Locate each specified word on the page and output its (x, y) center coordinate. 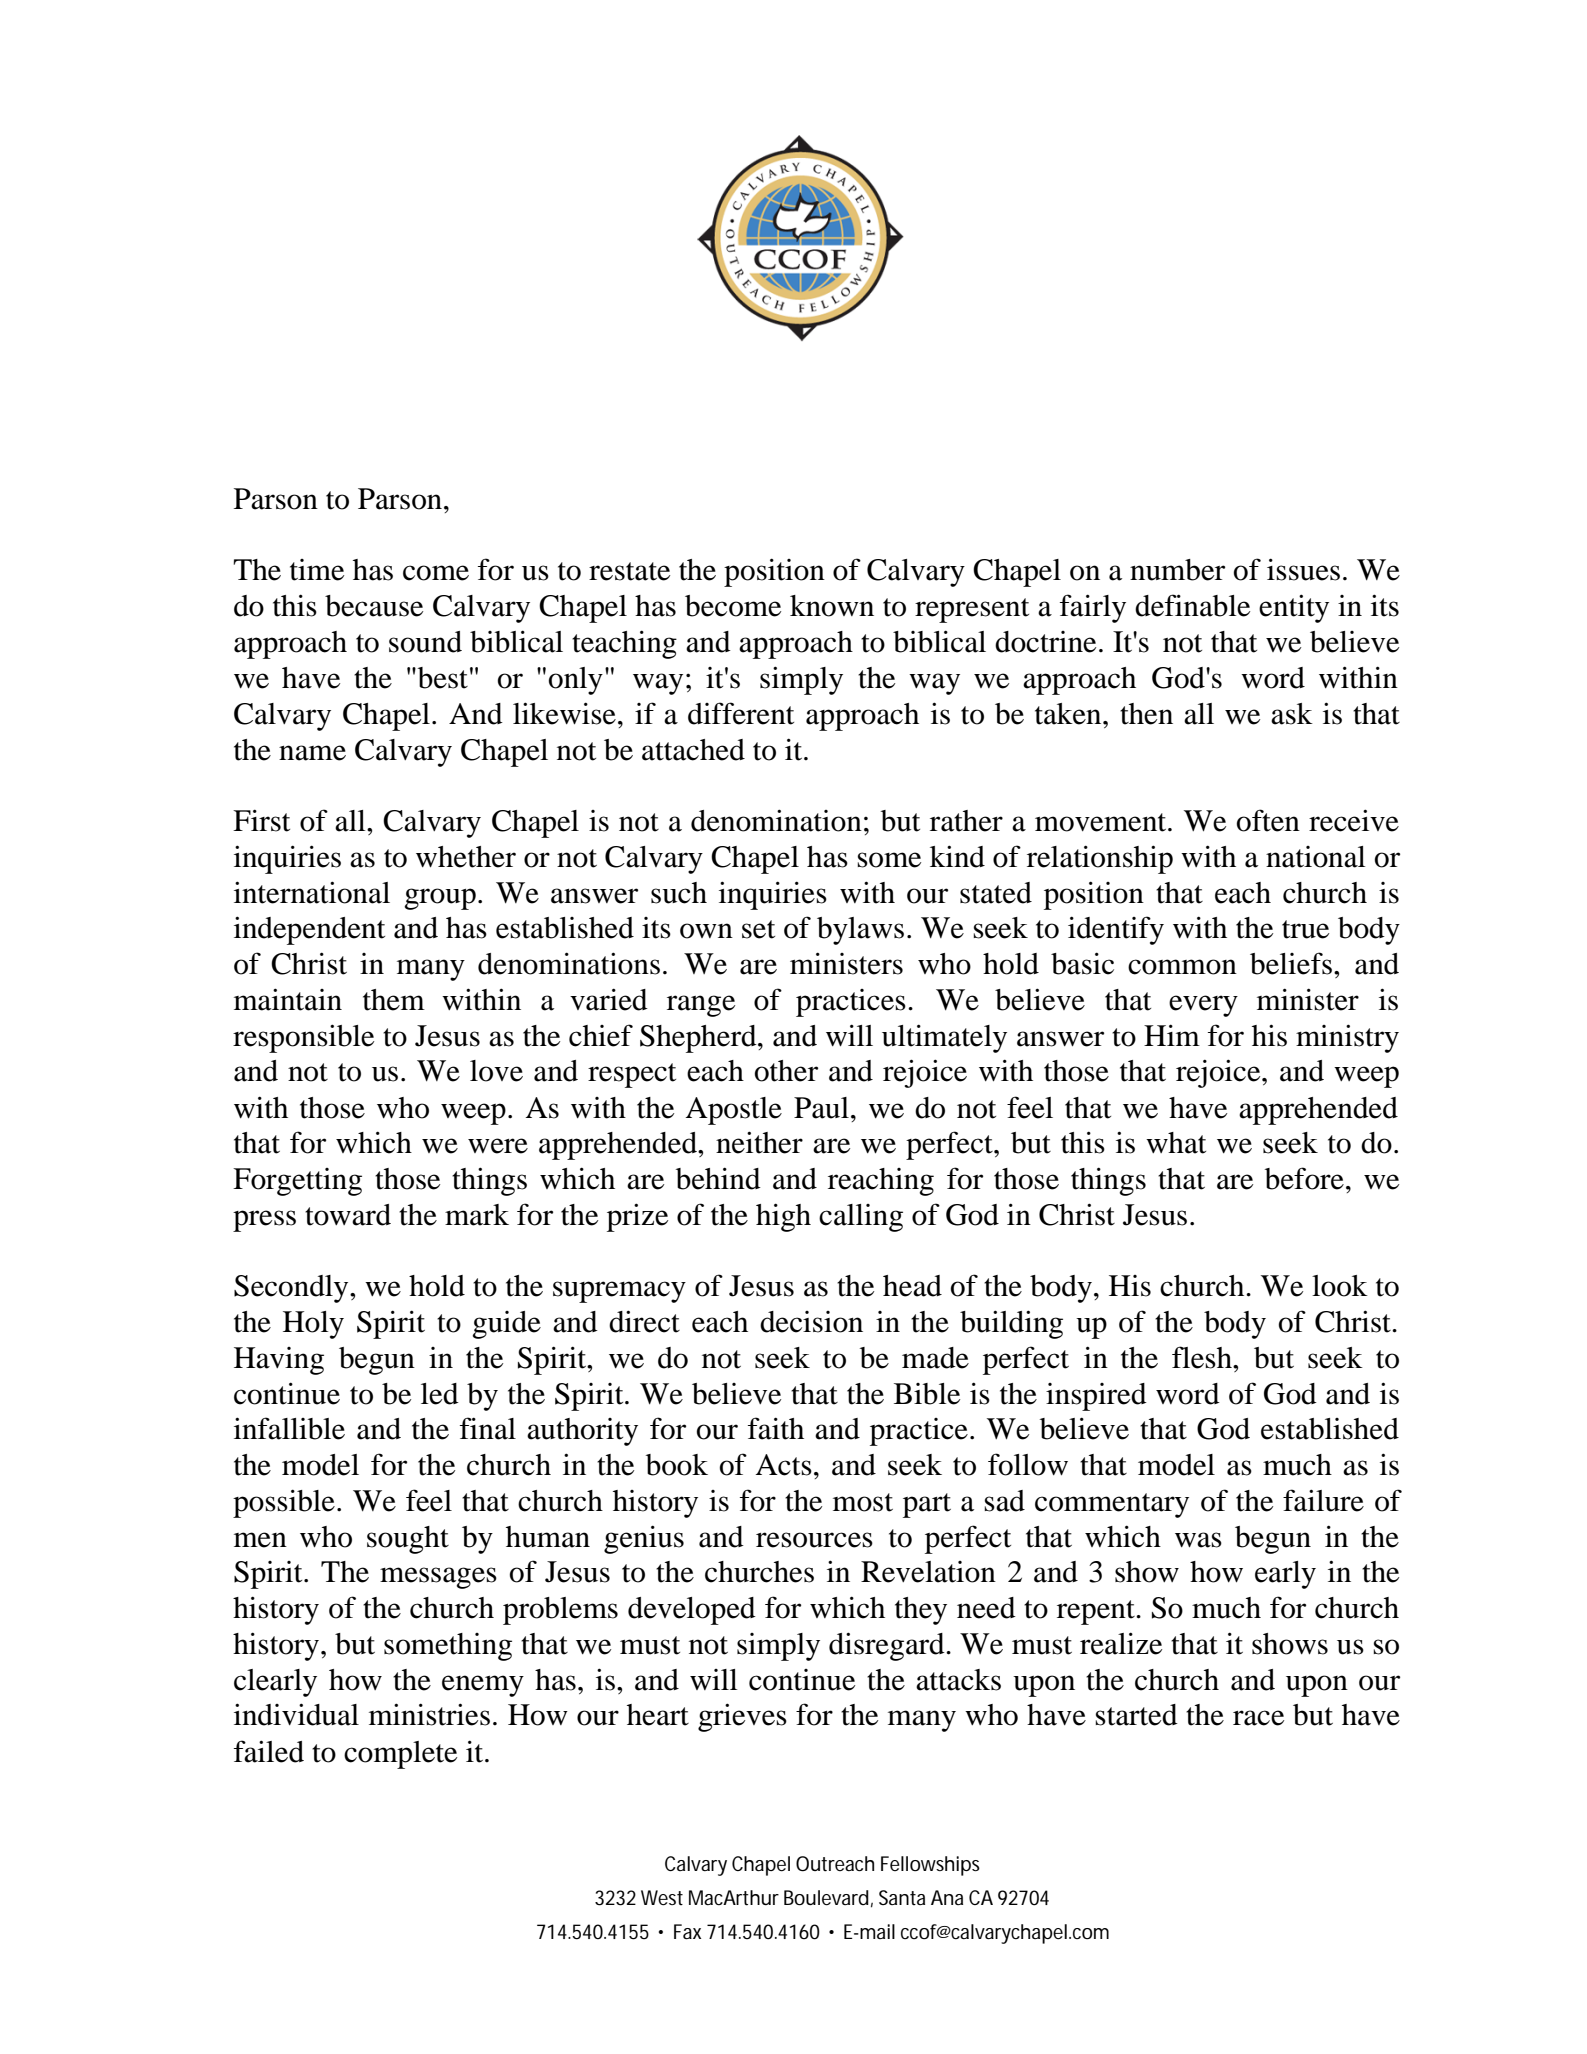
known (832, 606)
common (1182, 967)
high (783, 1217)
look (1340, 1286)
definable (1192, 605)
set (758, 929)
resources (814, 1540)
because (374, 606)
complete (400, 1755)
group (440, 899)
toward (348, 1215)
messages (438, 1578)
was (1198, 1540)
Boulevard (826, 1898)
